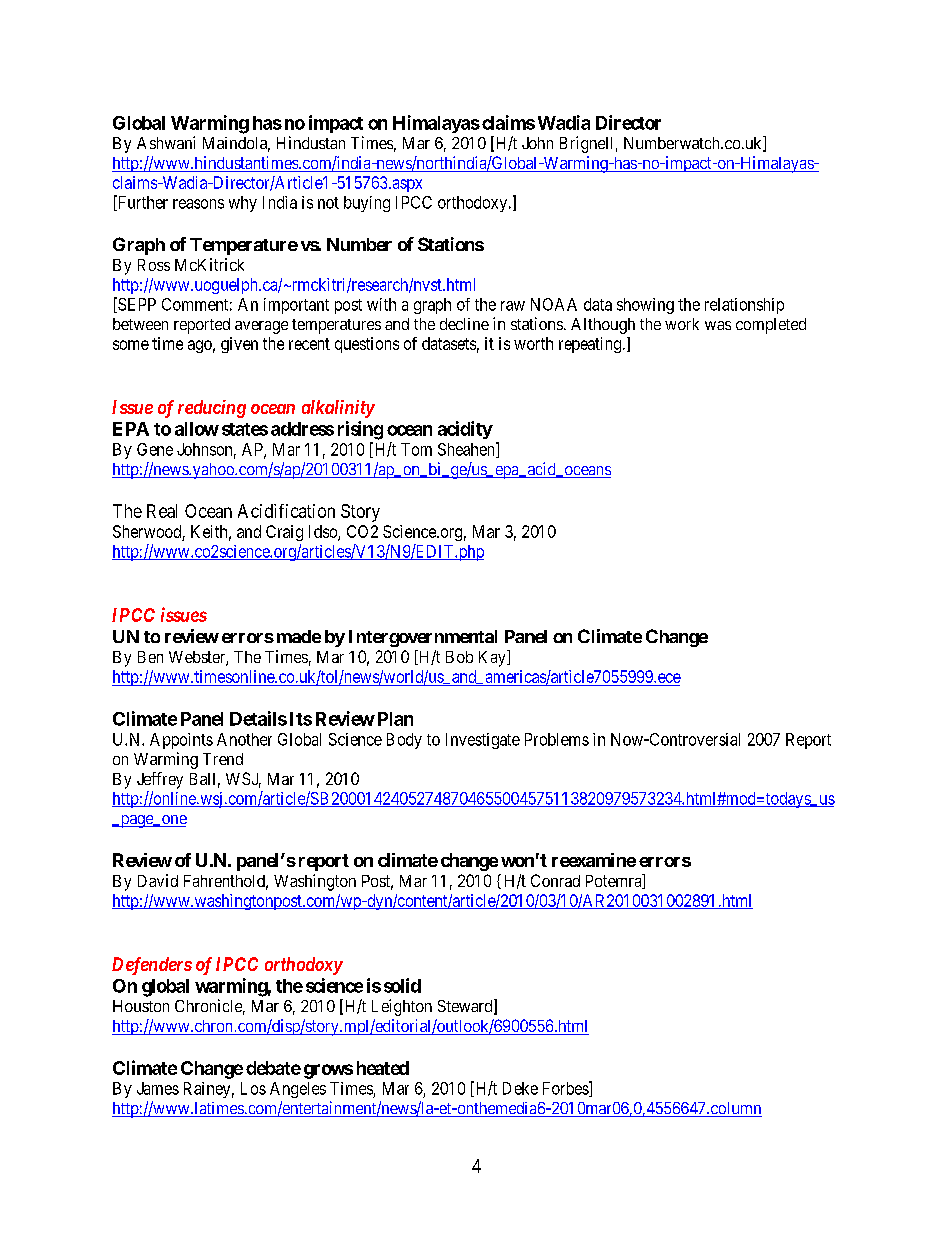 The image size is (952, 1233). Describe the element at coordinates (645, 306) in the document. I see `showing` at that location.
